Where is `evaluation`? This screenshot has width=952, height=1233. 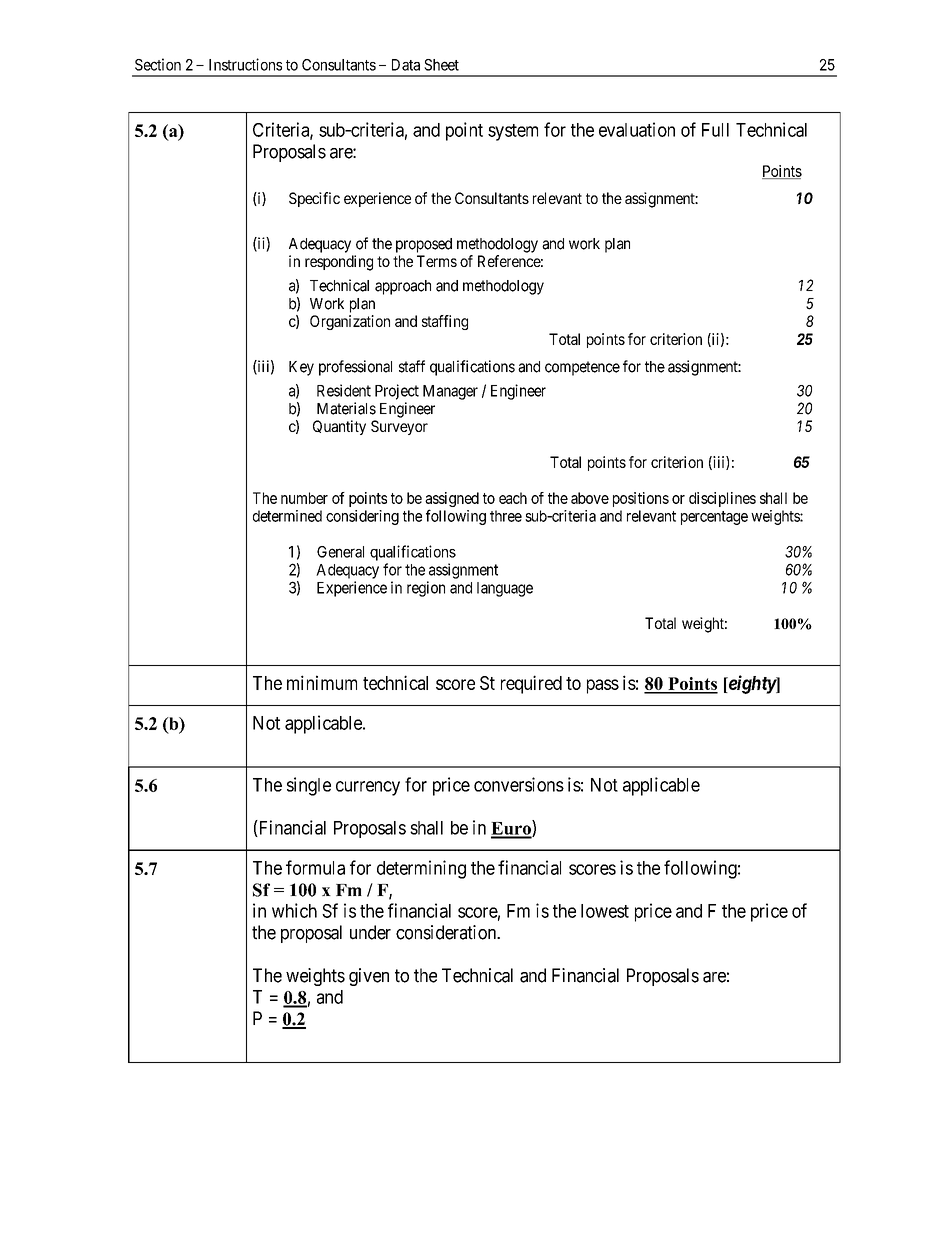
evaluation is located at coordinates (637, 129).
